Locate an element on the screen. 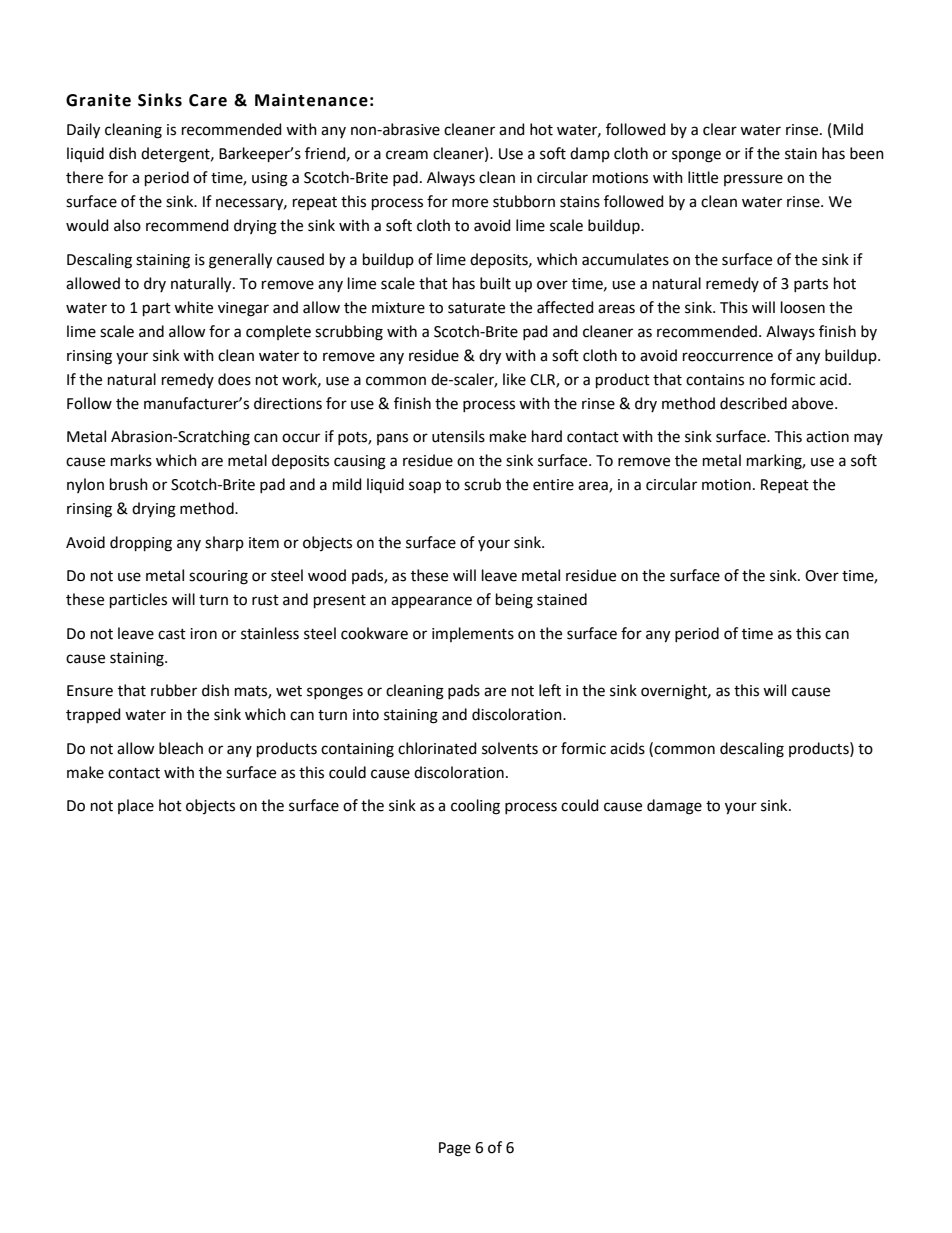  cooling is located at coordinates (475, 807).
